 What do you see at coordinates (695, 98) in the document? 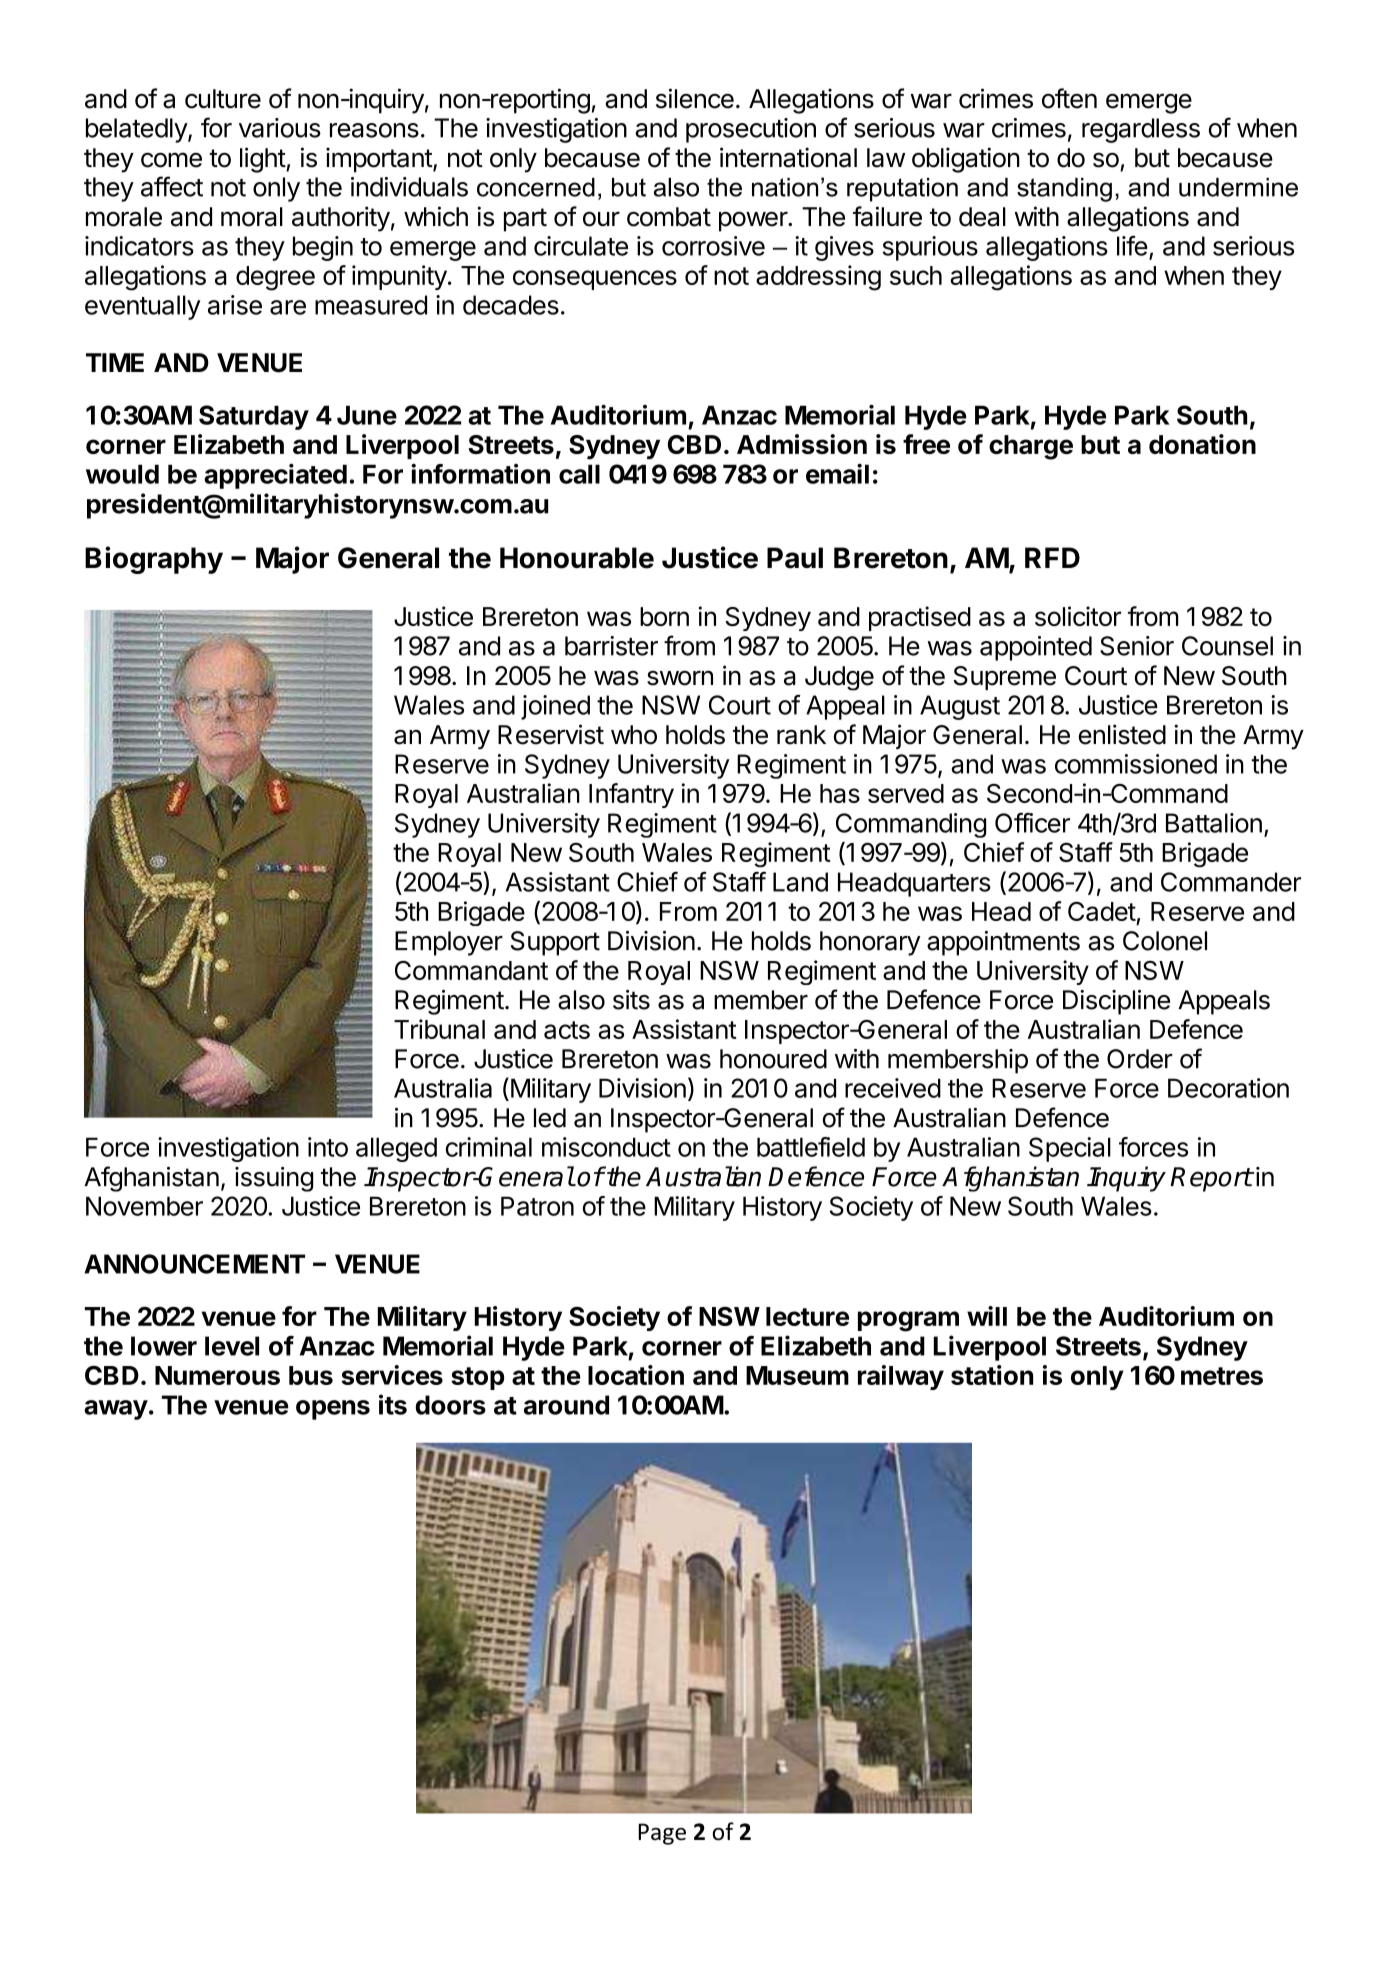
I see `silence` at bounding box center [695, 98].
